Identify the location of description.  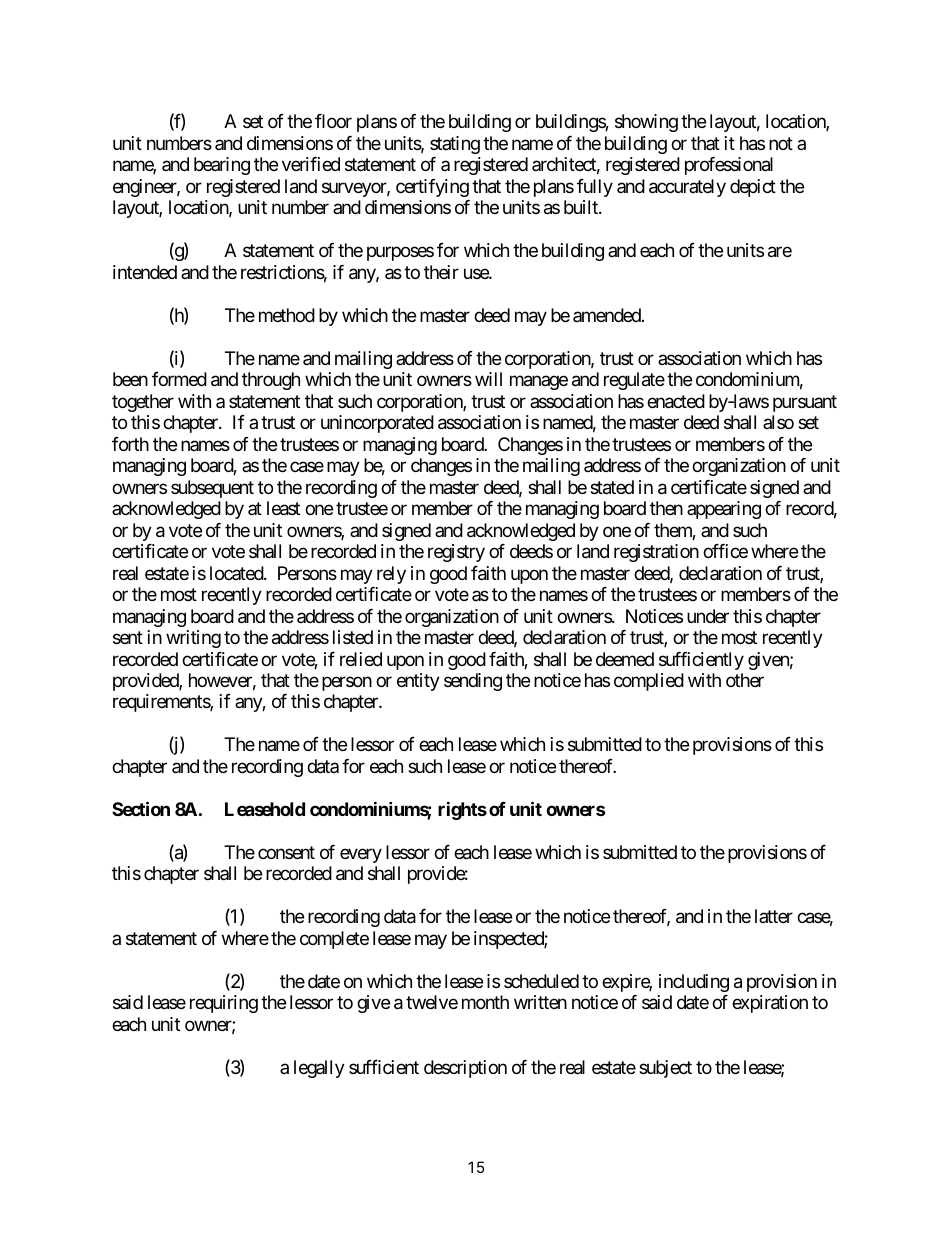
(465, 1069).
